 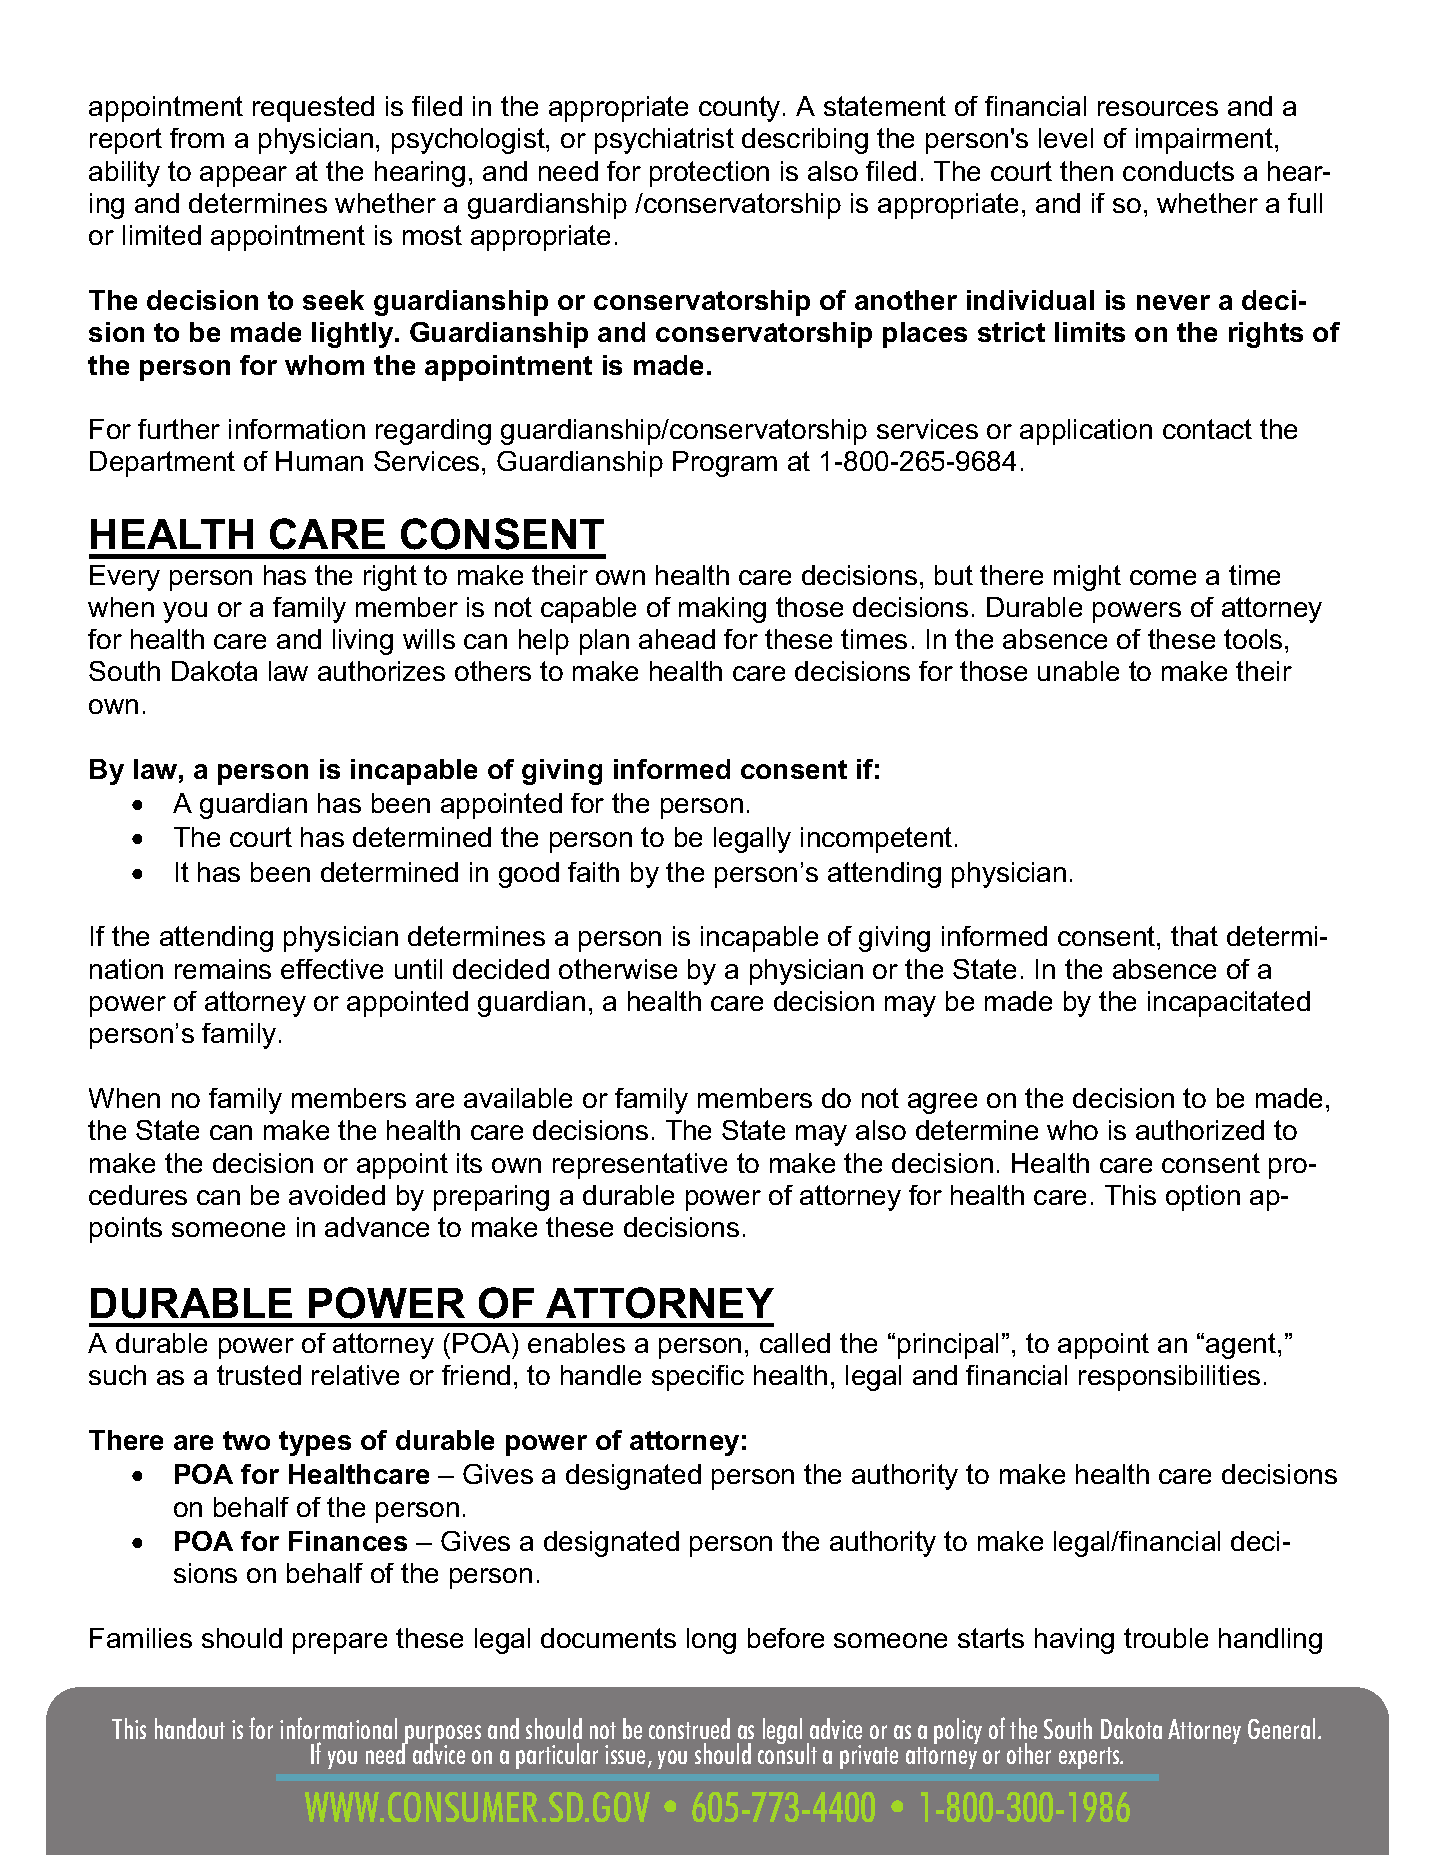 I want to click on appear, so click(x=243, y=176).
